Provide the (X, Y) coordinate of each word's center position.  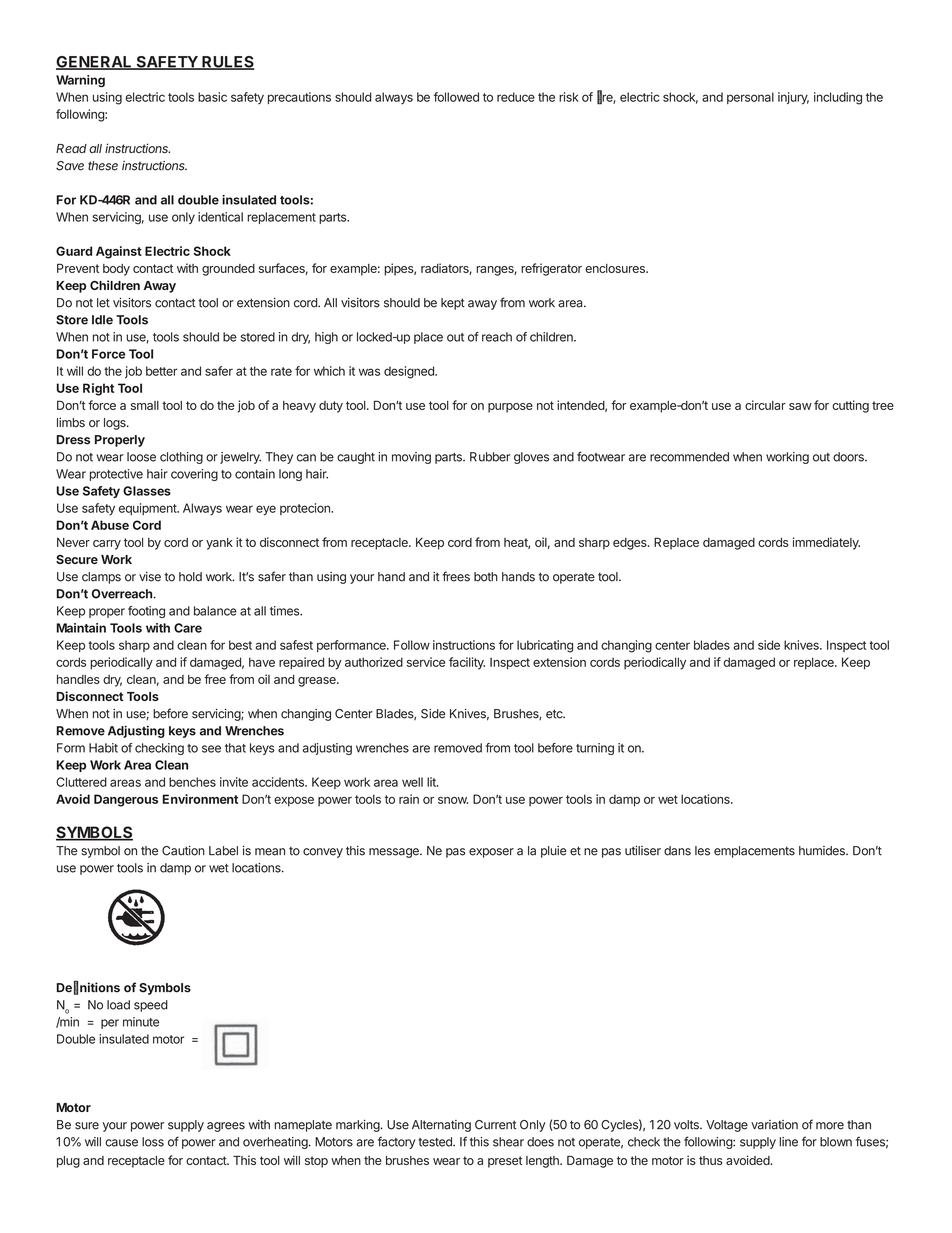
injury (793, 98)
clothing (181, 458)
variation (774, 1125)
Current (495, 1125)
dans (677, 851)
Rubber (490, 457)
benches (192, 782)
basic (212, 97)
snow (453, 800)
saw (800, 406)
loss (153, 1142)
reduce (516, 97)
